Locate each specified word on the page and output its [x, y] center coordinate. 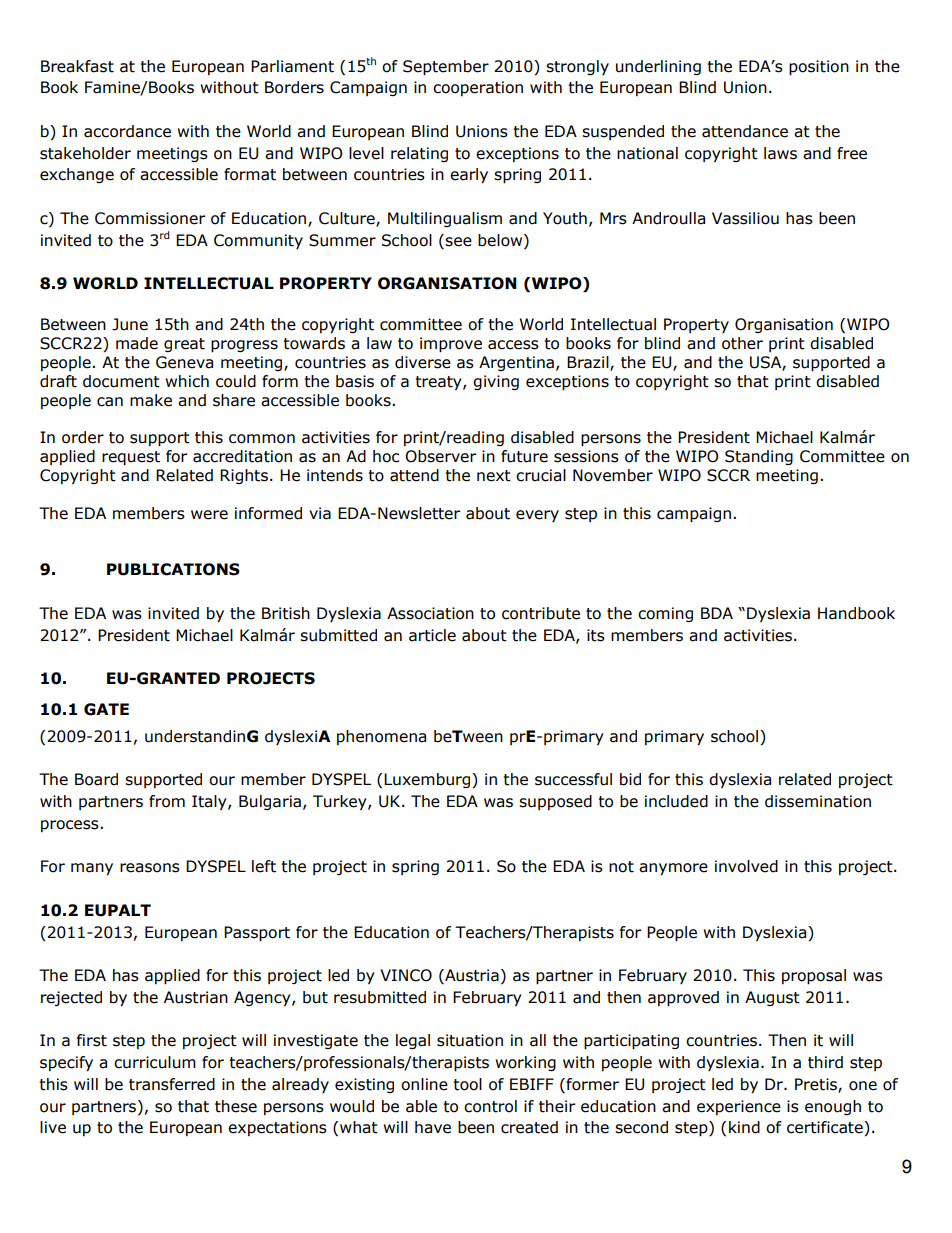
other [742, 343]
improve [451, 344]
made [137, 343]
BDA [717, 613]
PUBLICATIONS [173, 569]
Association [430, 613]
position [819, 67]
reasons [150, 868]
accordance [127, 131]
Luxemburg [428, 780]
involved [746, 866]
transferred [172, 1084]
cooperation [478, 88]
